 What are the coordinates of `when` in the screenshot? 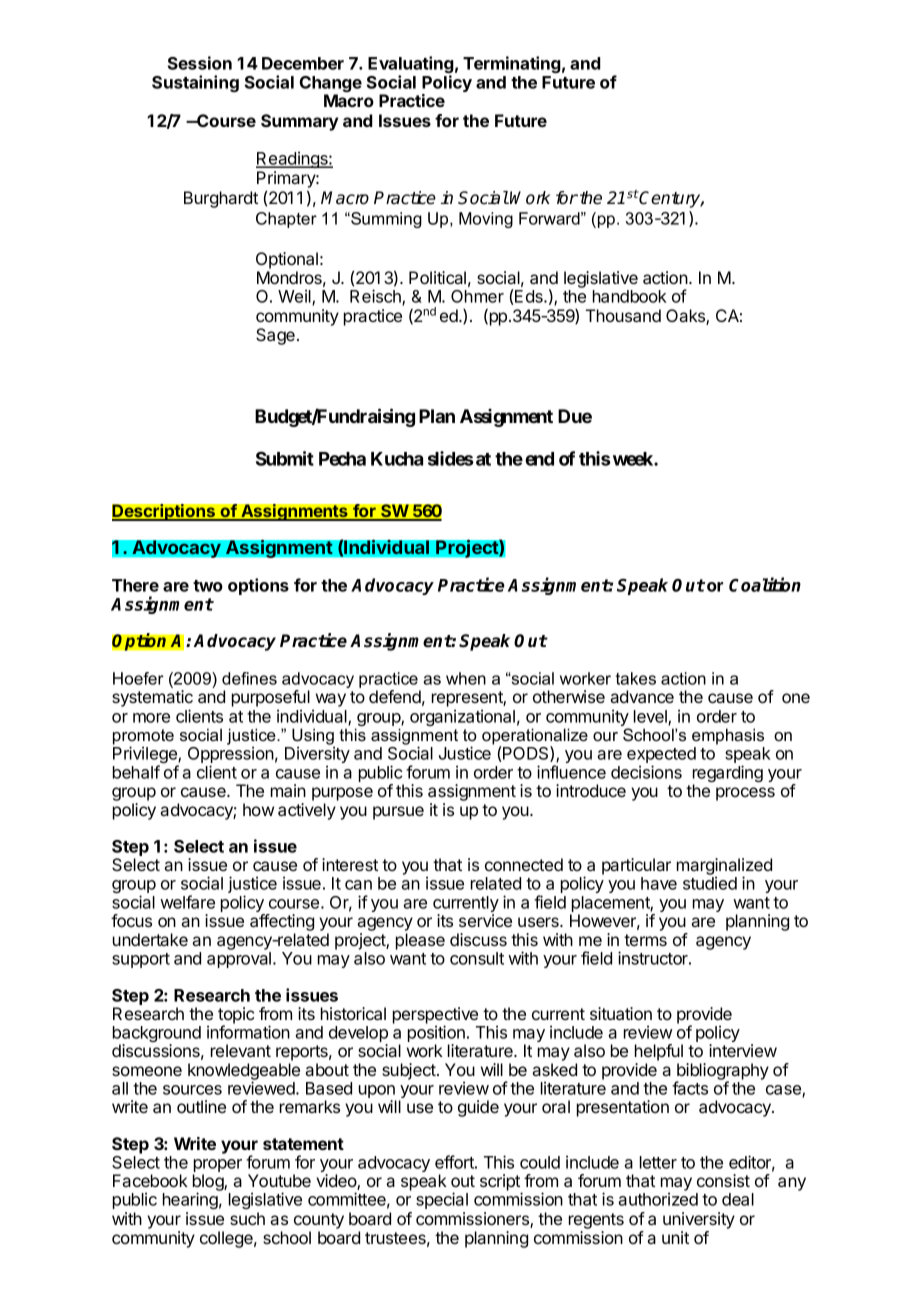 It's located at (466, 678).
